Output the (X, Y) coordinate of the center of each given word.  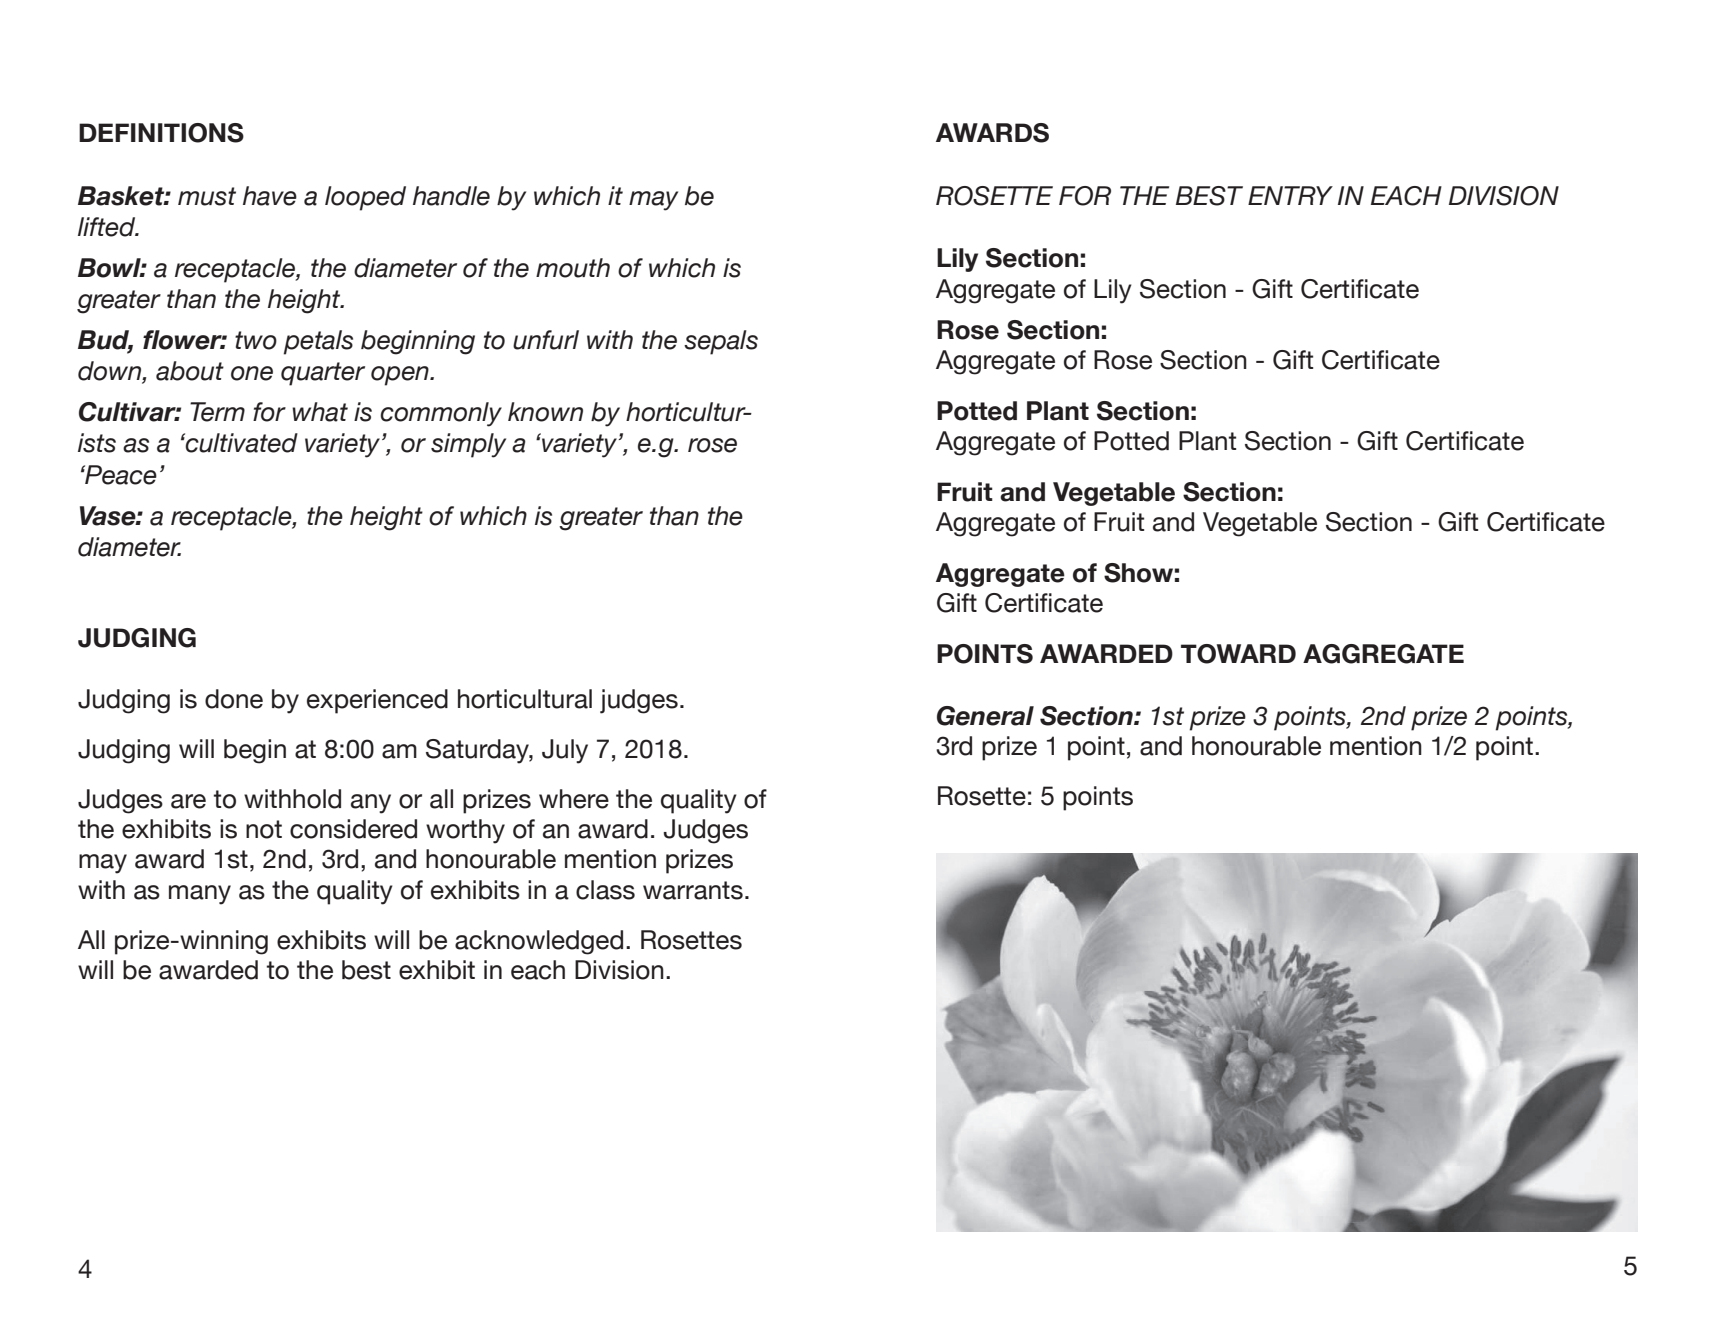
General (985, 716)
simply (468, 445)
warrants (693, 890)
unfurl (546, 340)
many (200, 895)
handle (451, 196)
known (545, 412)
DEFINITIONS (161, 133)
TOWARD (1238, 654)
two (256, 340)
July (565, 751)
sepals (721, 342)
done (234, 699)
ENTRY (1290, 195)
